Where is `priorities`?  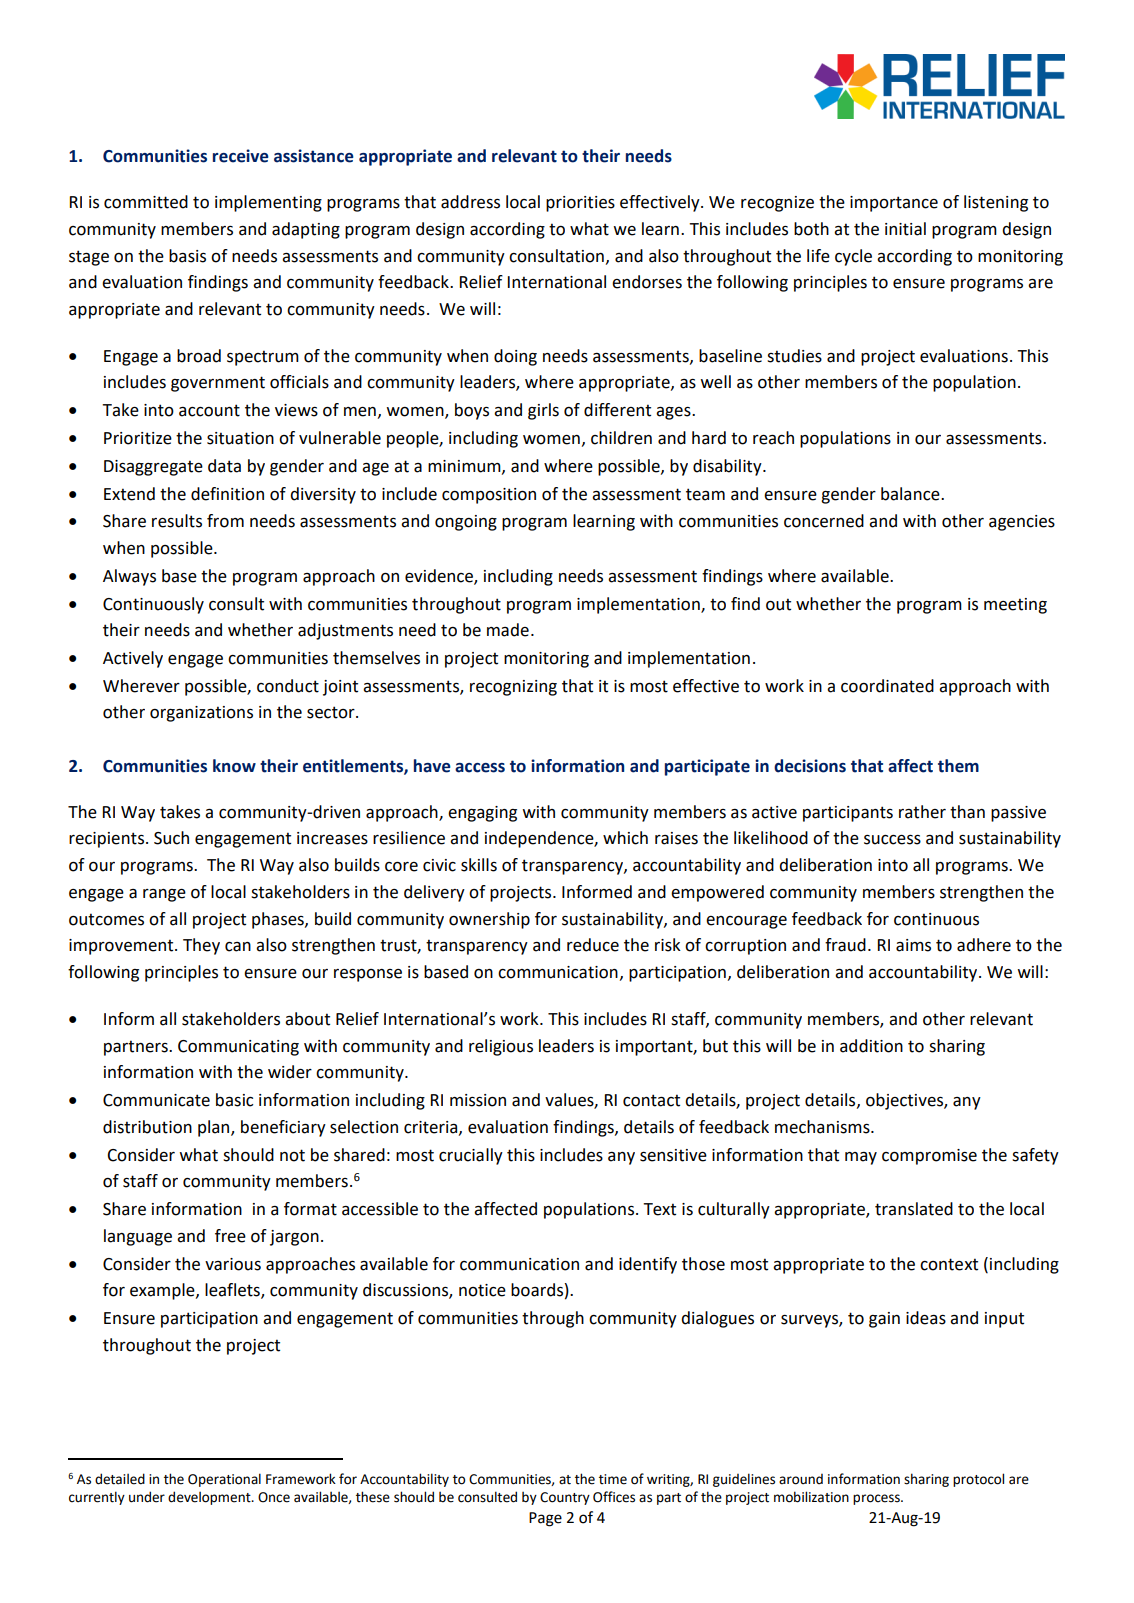 priorities is located at coordinates (580, 204).
